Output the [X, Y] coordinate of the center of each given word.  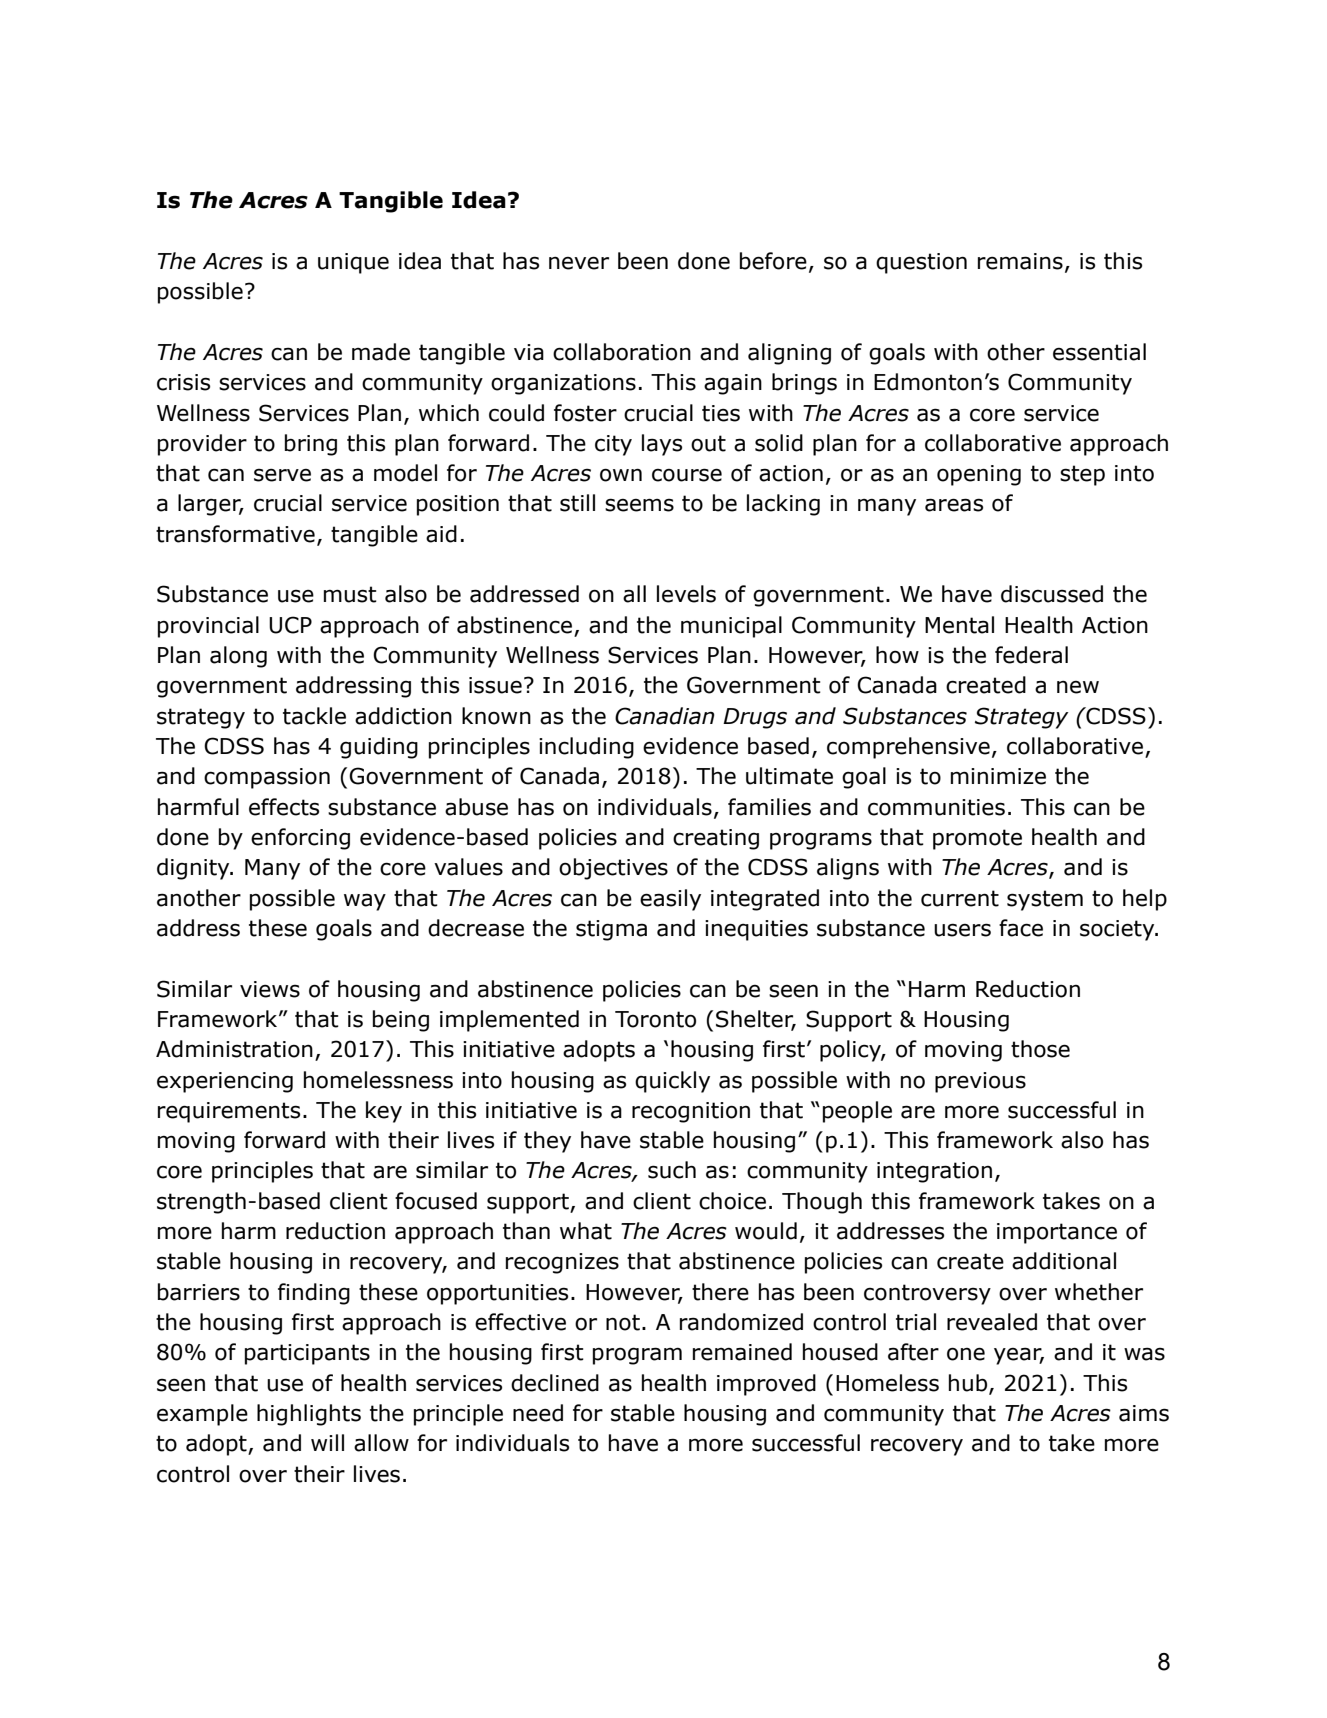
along [238, 657]
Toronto [655, 1019]
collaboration [622, 352]
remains [1020, 261]
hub [969, 1383]
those [1040, 1049]
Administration [234, 1049]
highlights [309, 1415]
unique [353, 263]
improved [766, 1385]
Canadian [665, 716]
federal [1031, 655]
